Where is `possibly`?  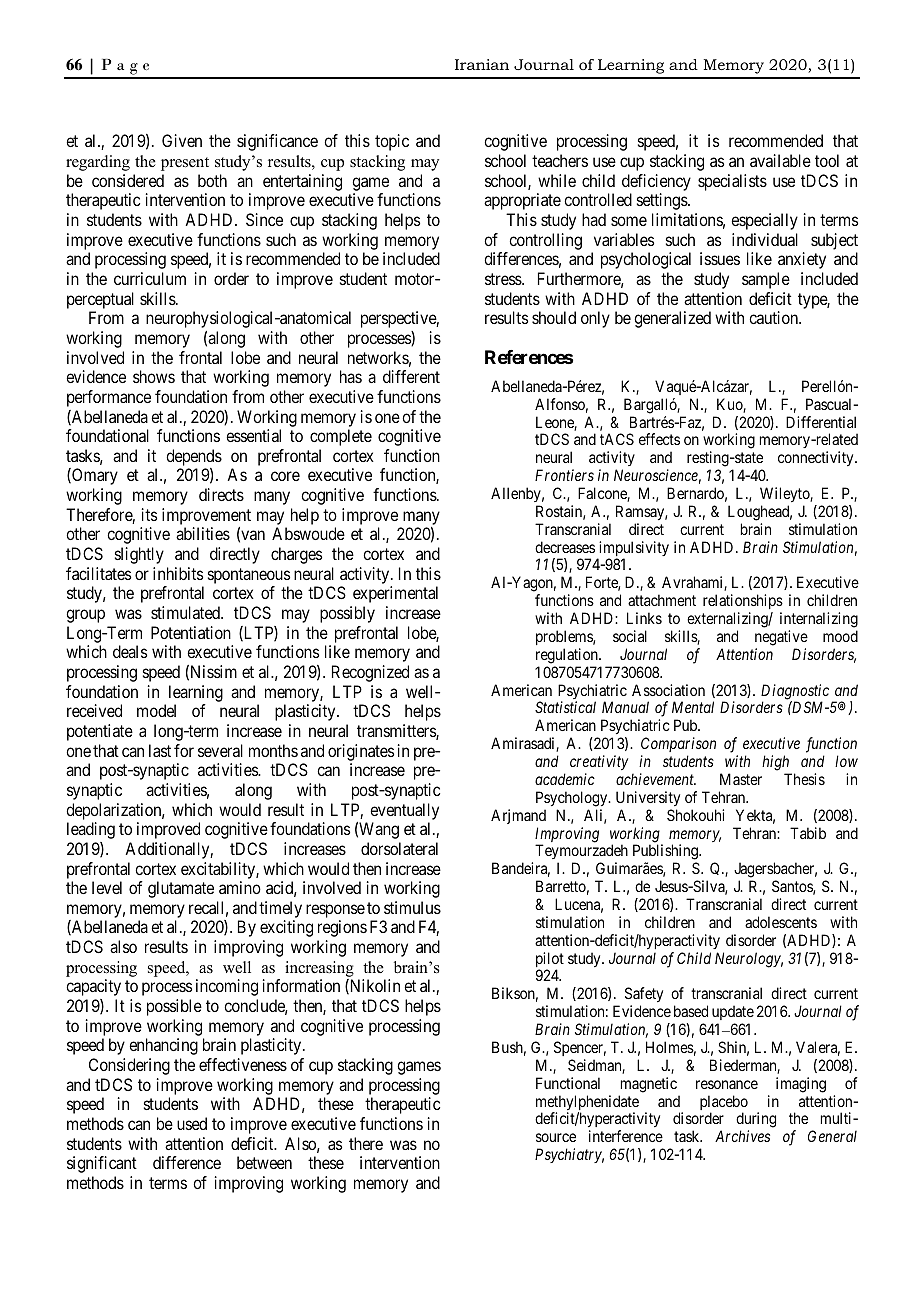
possibly is located at coordinates (347, 614).
